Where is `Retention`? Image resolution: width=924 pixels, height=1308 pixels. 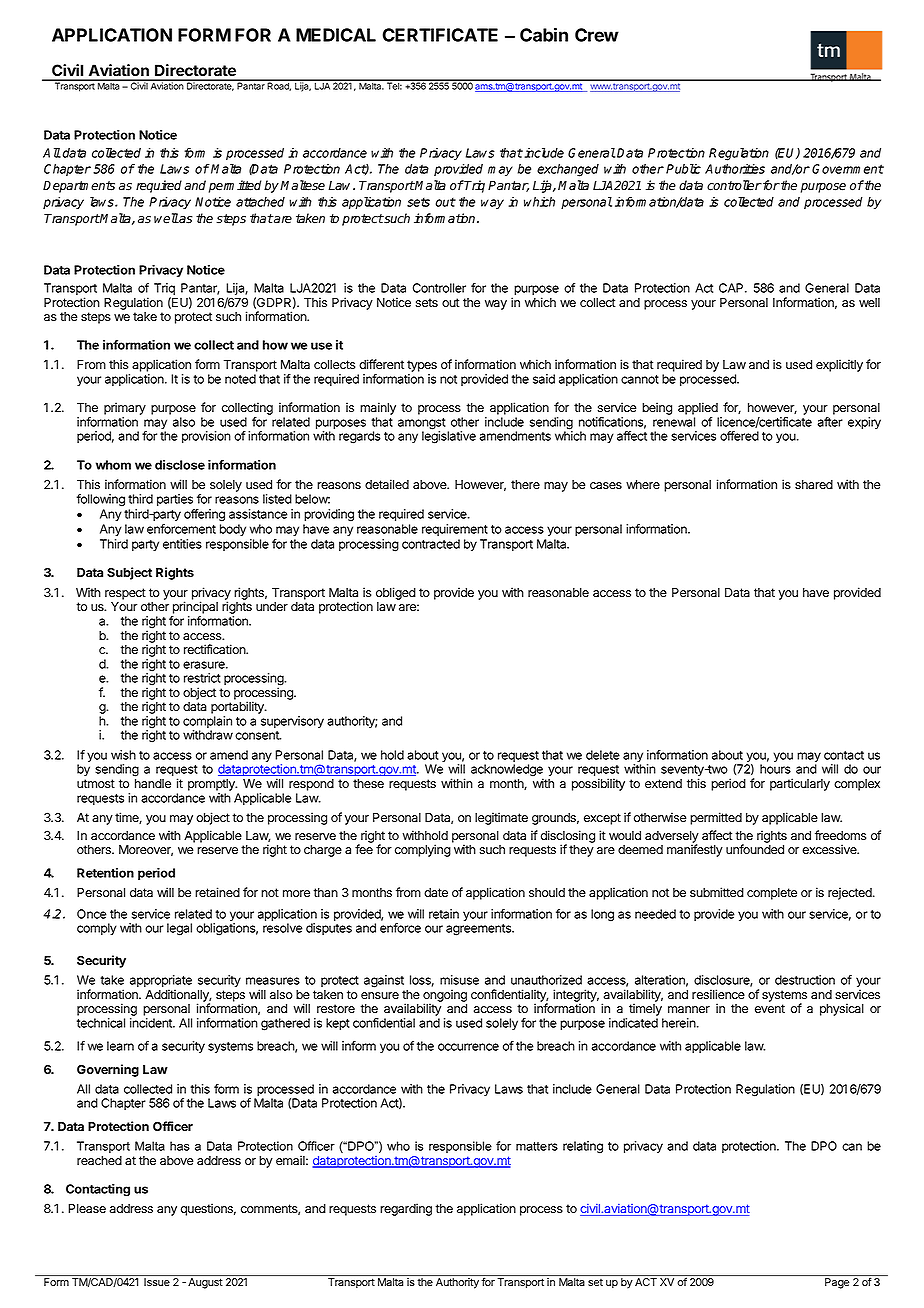
Retention is located at coordinates (105, 873).
